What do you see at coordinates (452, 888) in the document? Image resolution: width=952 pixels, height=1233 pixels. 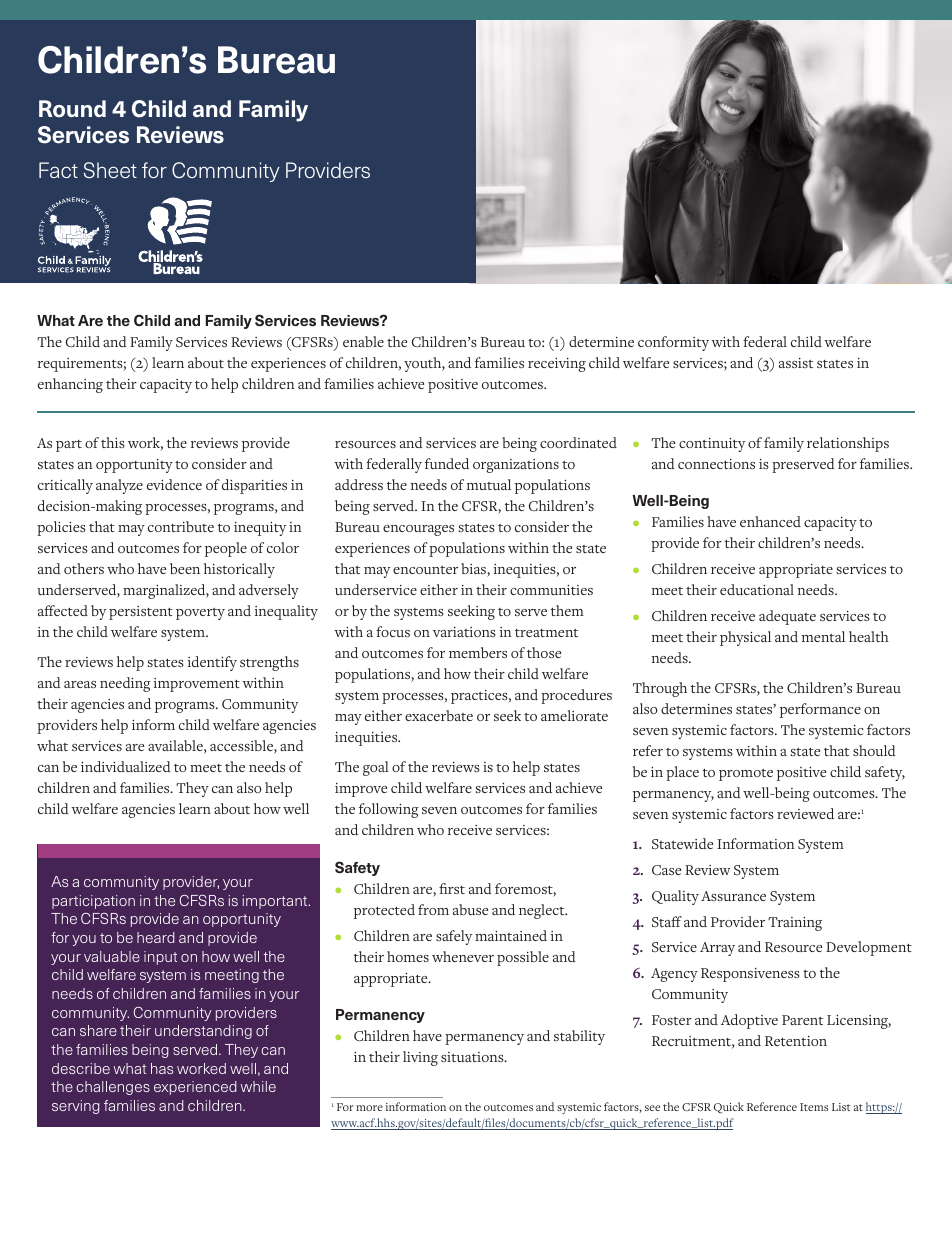 I see `first` at bounding box center [452, 888].
